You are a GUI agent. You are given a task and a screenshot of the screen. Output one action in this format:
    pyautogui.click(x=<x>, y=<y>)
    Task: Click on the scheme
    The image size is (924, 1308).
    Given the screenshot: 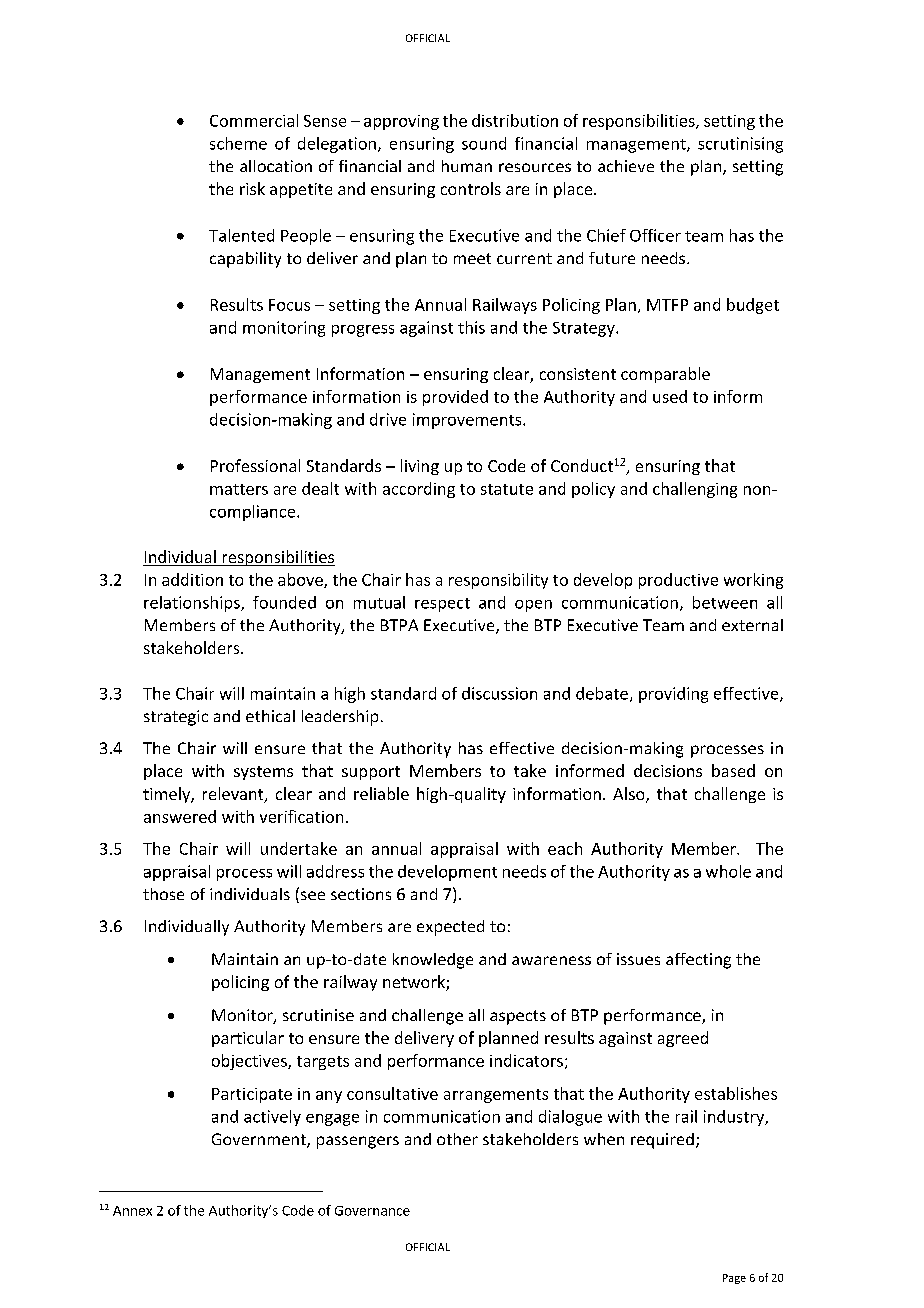 What is the action you would take?
    pyautogui.click(x=238, y=143)
